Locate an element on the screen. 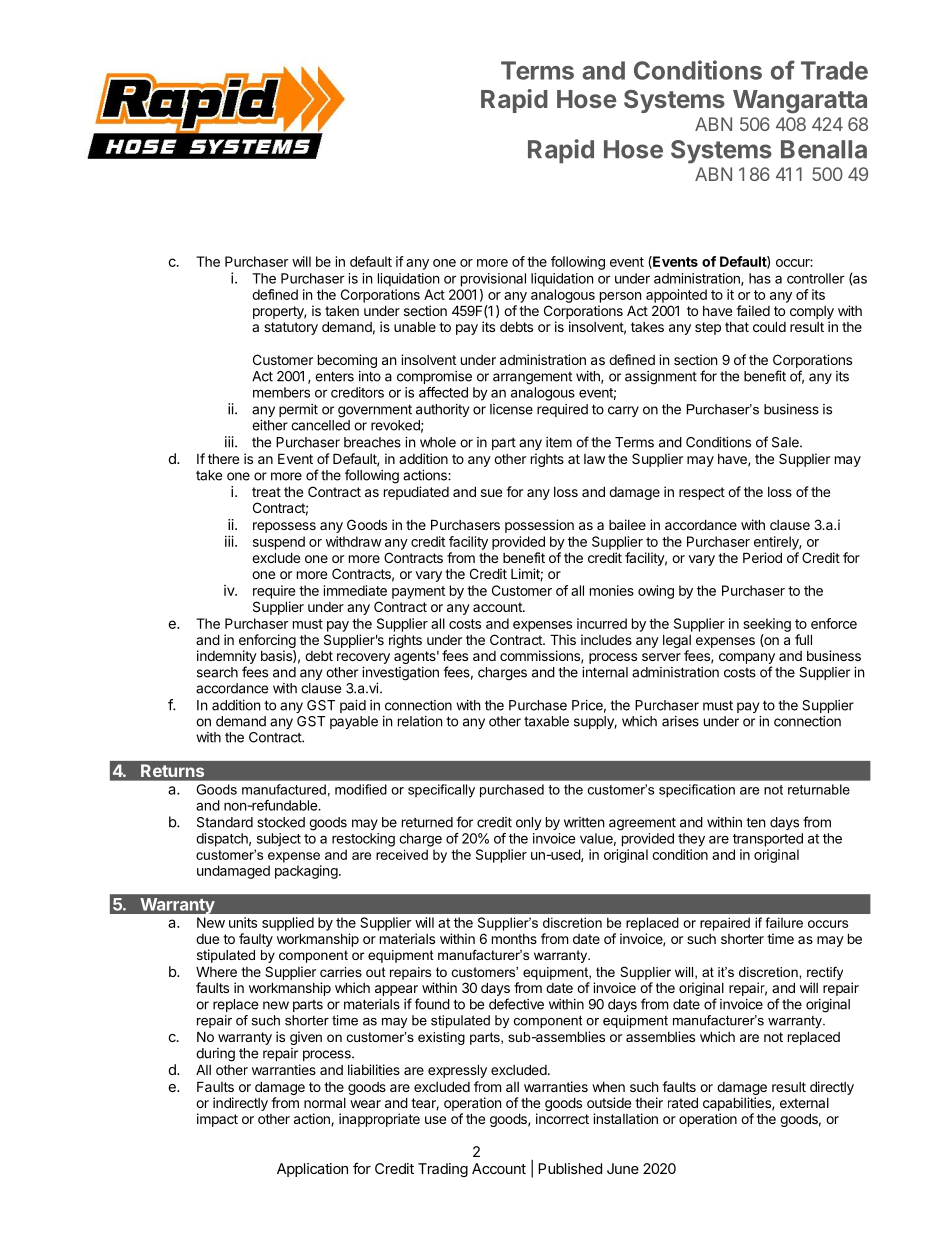  seeking is located at coordinates (767, 625).
